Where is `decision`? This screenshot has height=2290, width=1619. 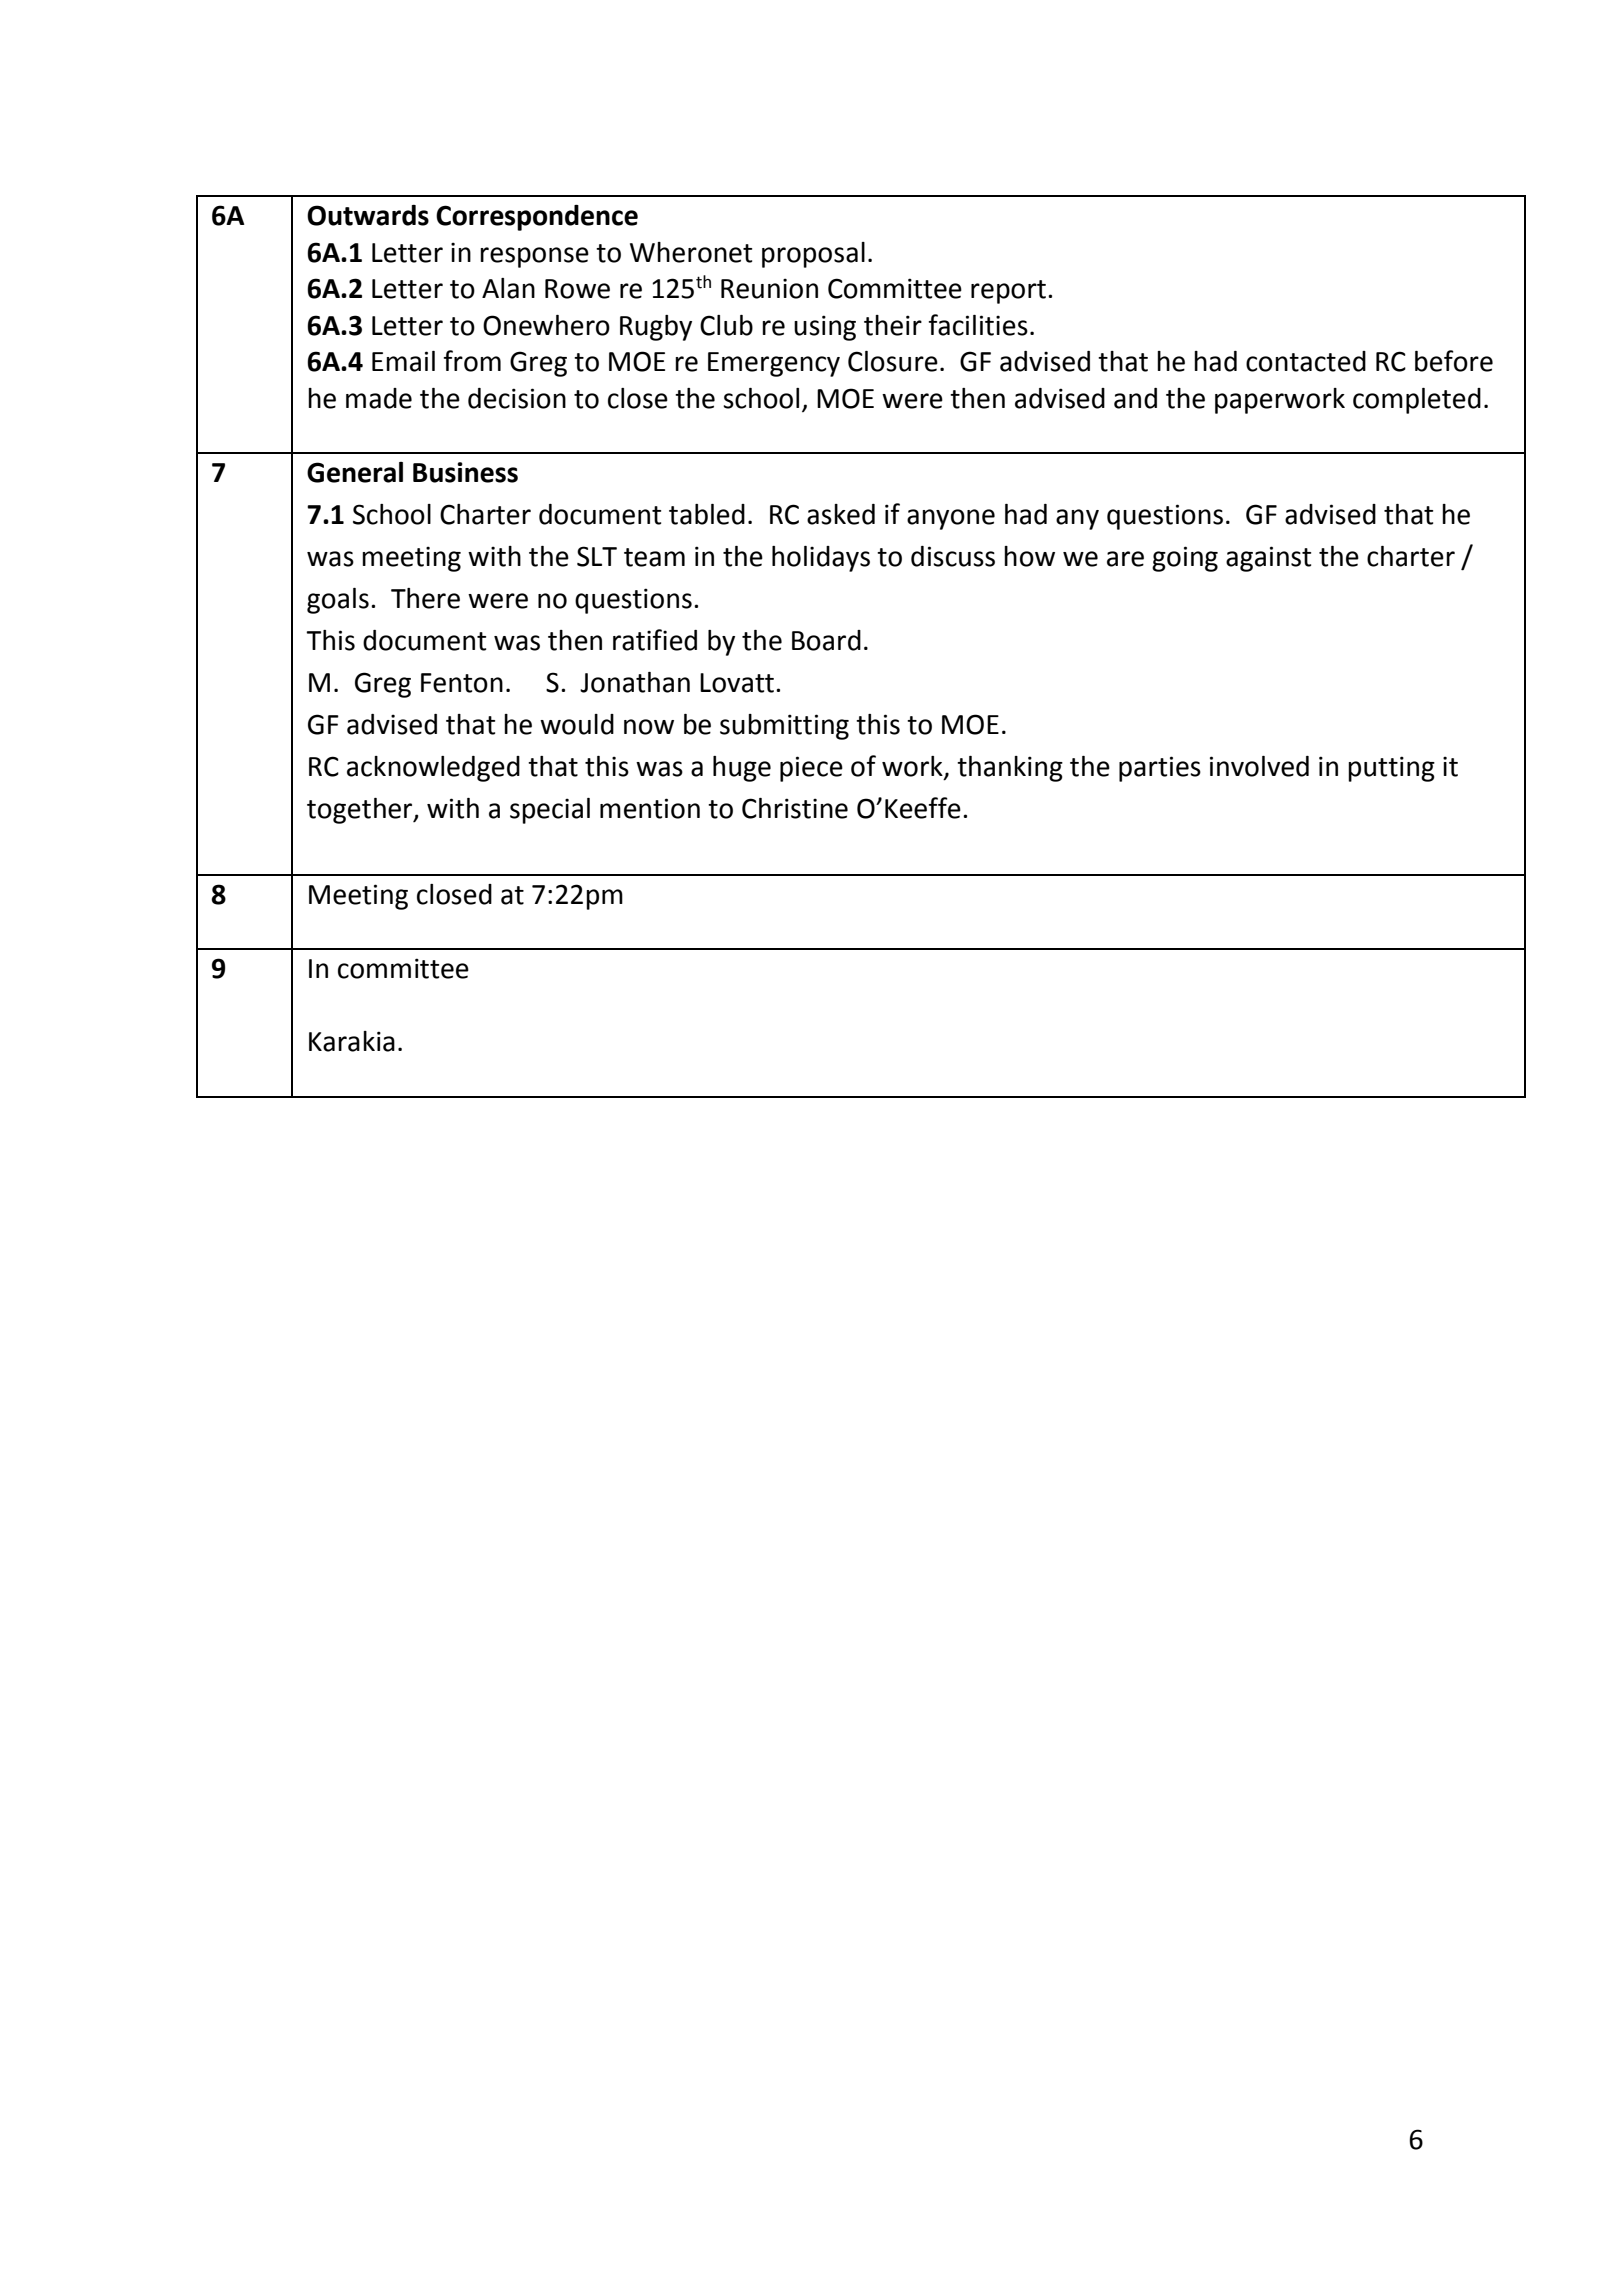 decision is located at coordinates (517, 398).
